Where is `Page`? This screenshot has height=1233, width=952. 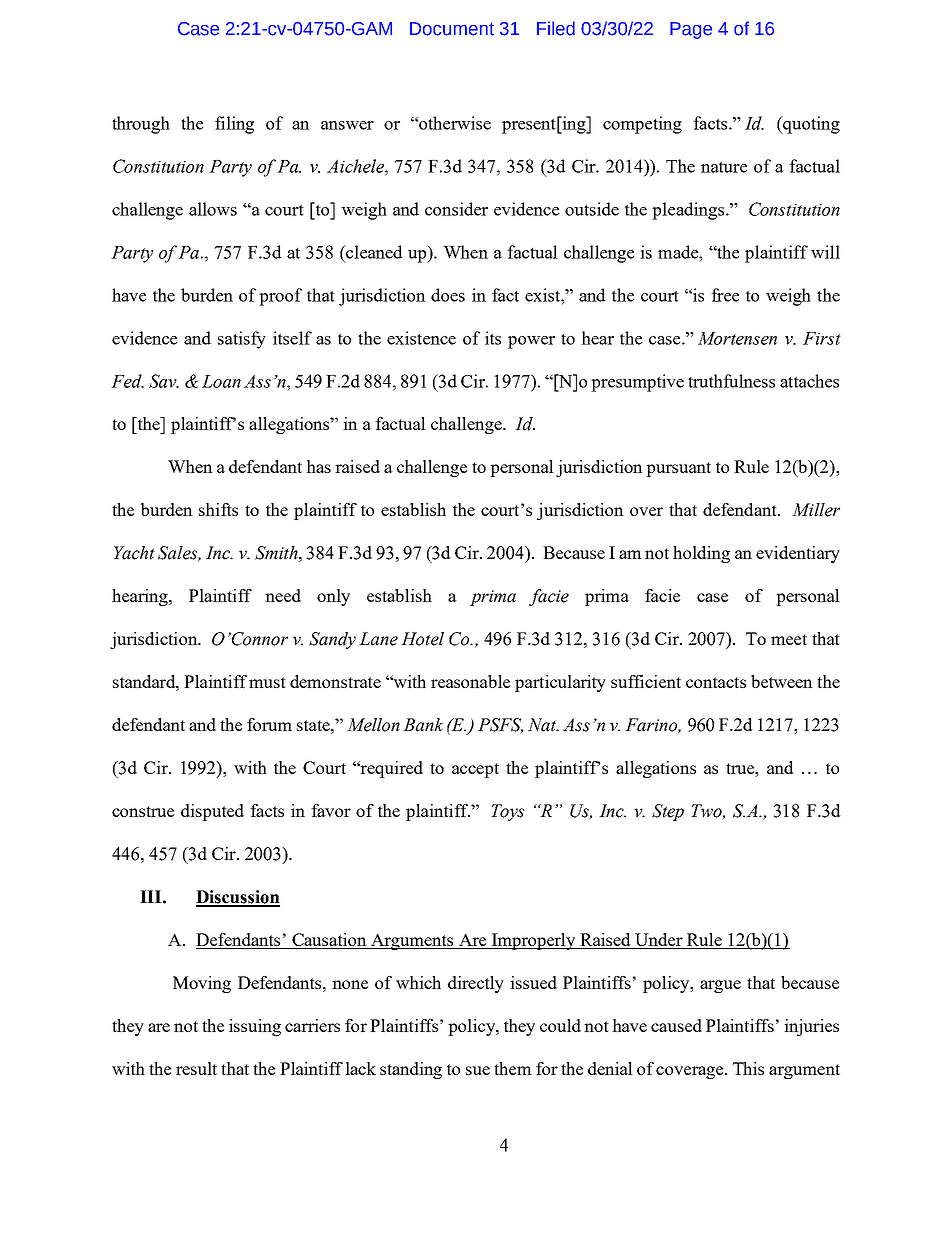 Page is located at coordinates (691, 30).
